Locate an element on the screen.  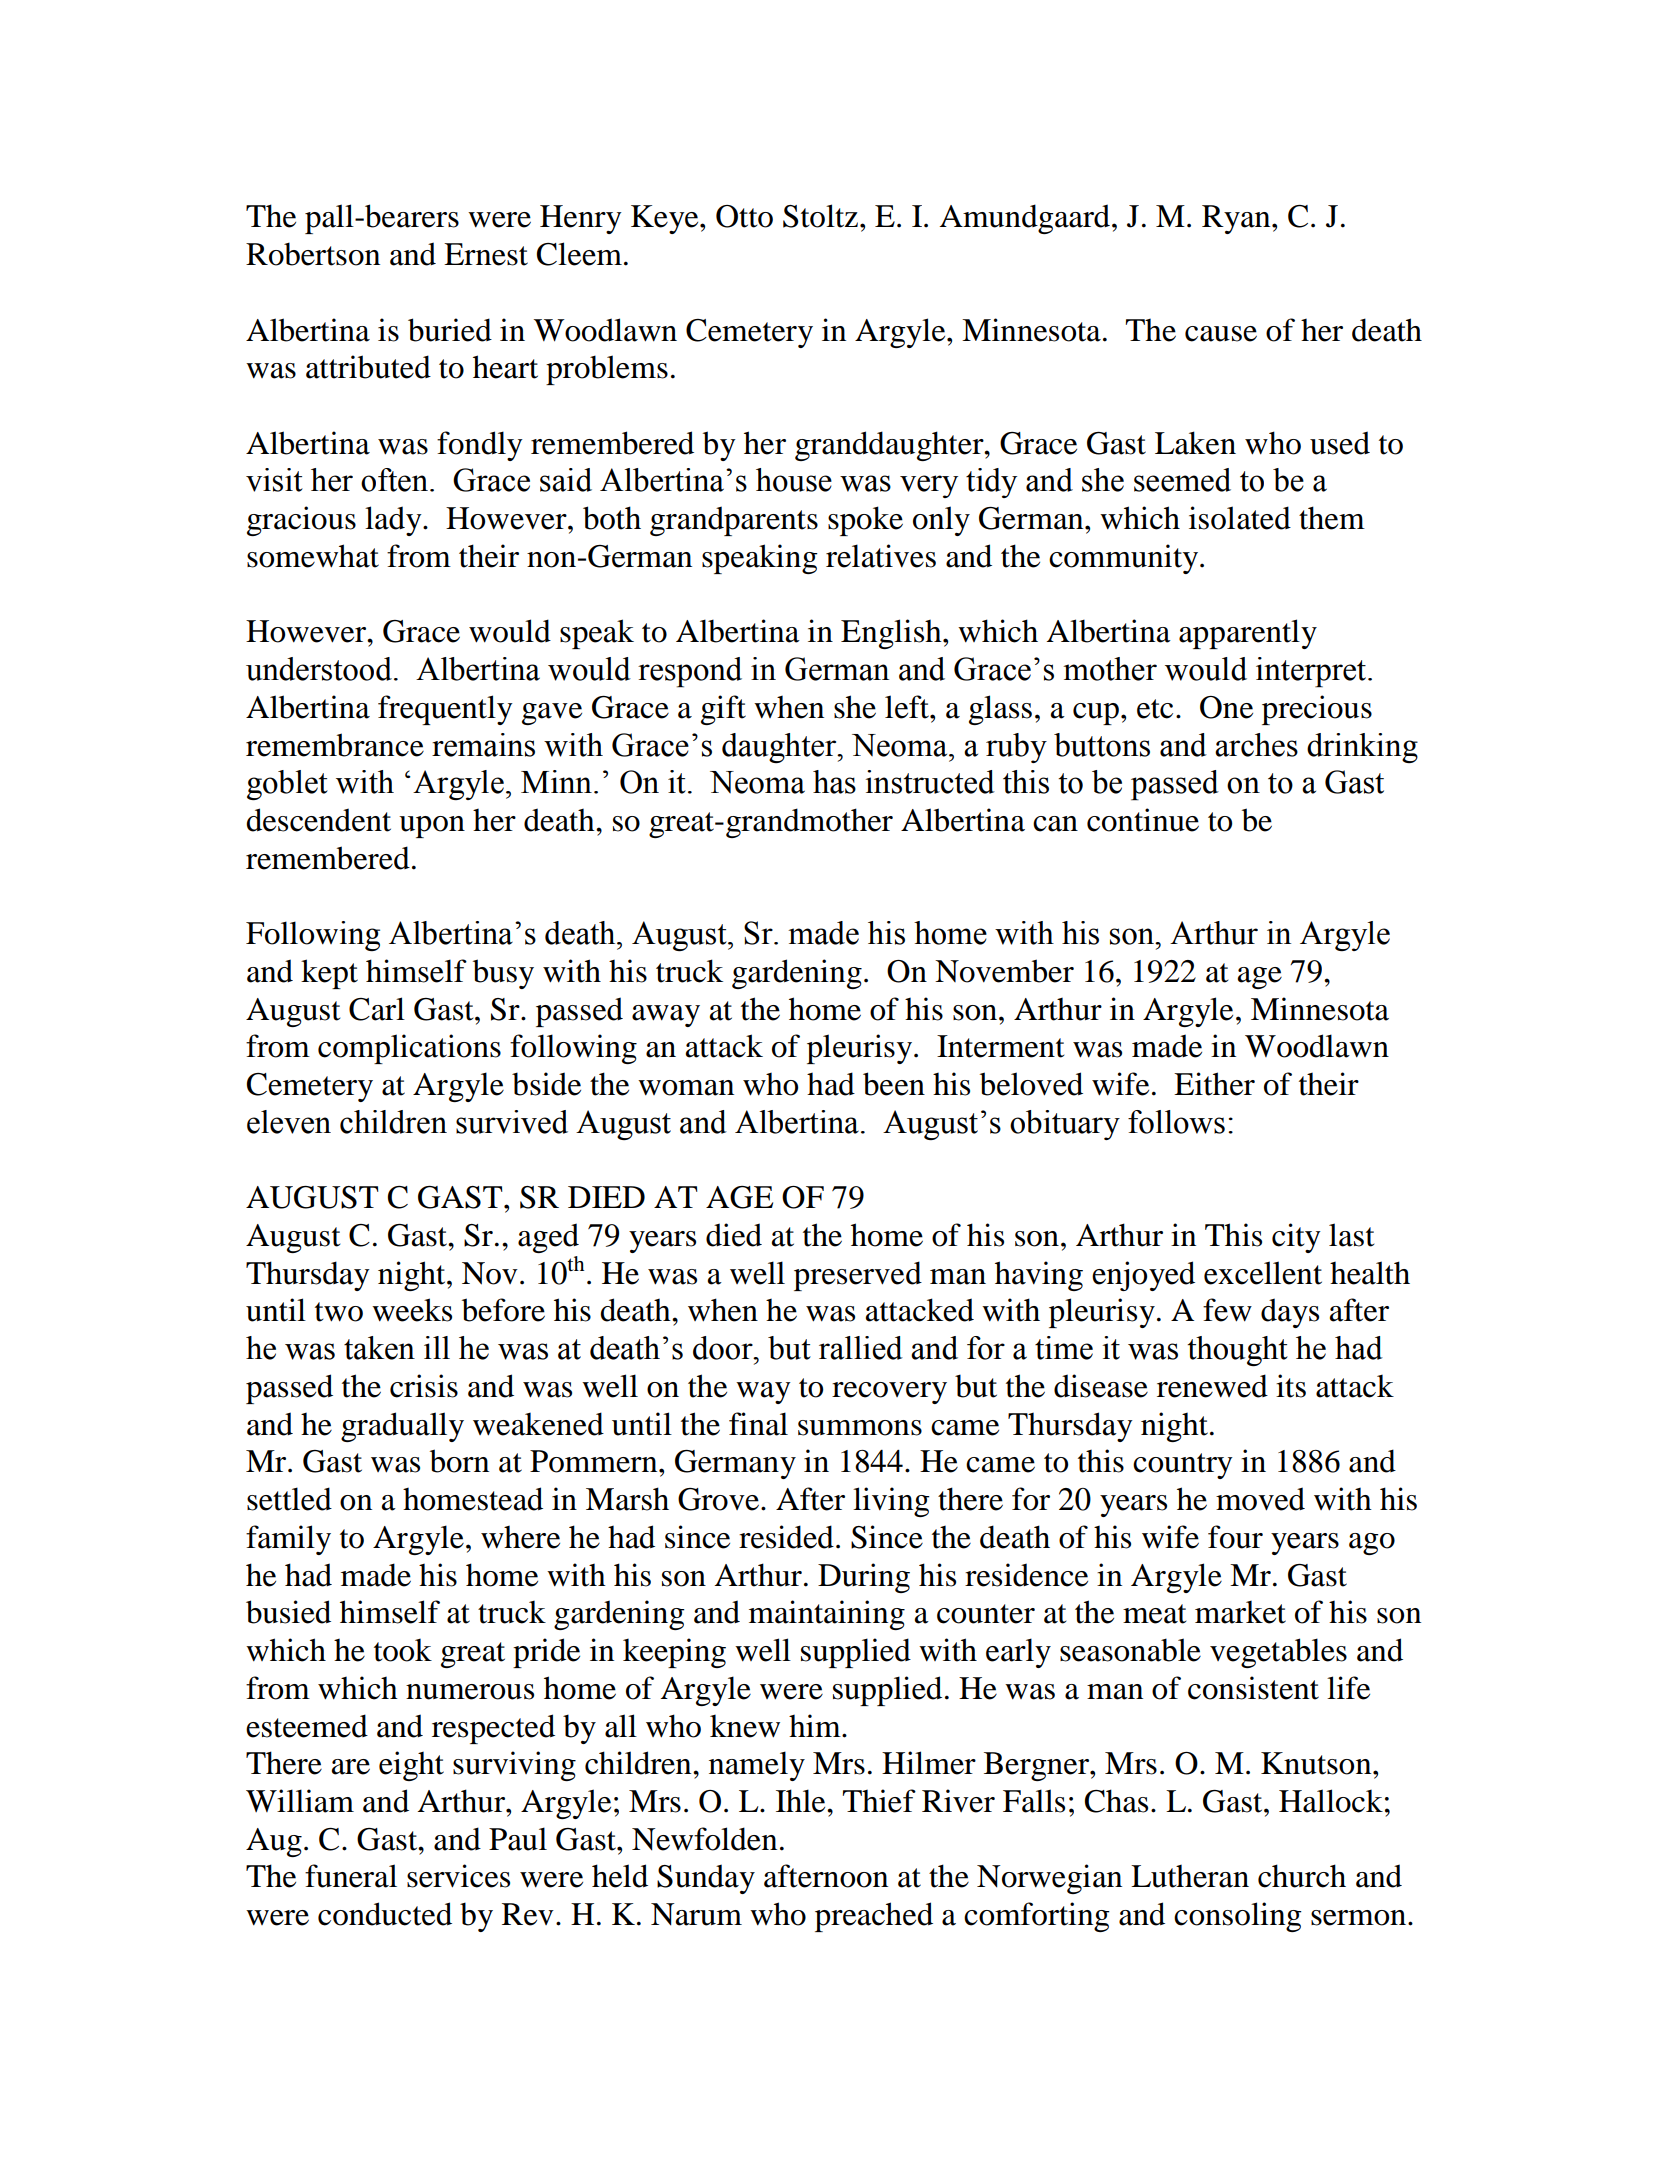
complications is located at coordinates (409, 1049).
